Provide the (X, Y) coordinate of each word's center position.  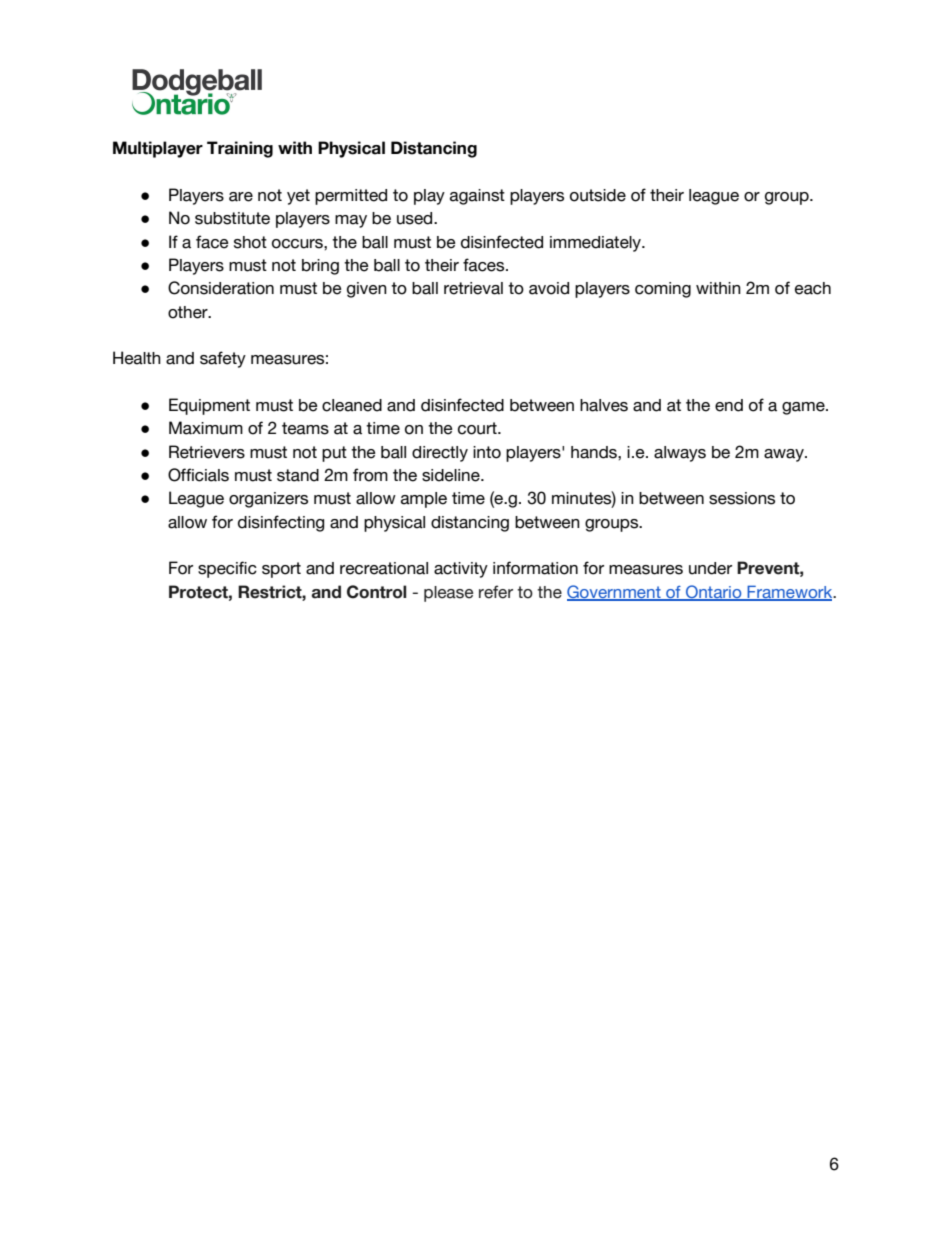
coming (663, 290)
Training (240, 149)
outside (598, 195)
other (189, 312)
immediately (597, 244)
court (478, 428)
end (729, 405)
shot (250, 242)
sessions (742, 498)
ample (424, 500)
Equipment (209, 406)
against (477, 197)
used (416, 218)
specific (227, 569)
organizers (268, 500)
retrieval (473, 288)
